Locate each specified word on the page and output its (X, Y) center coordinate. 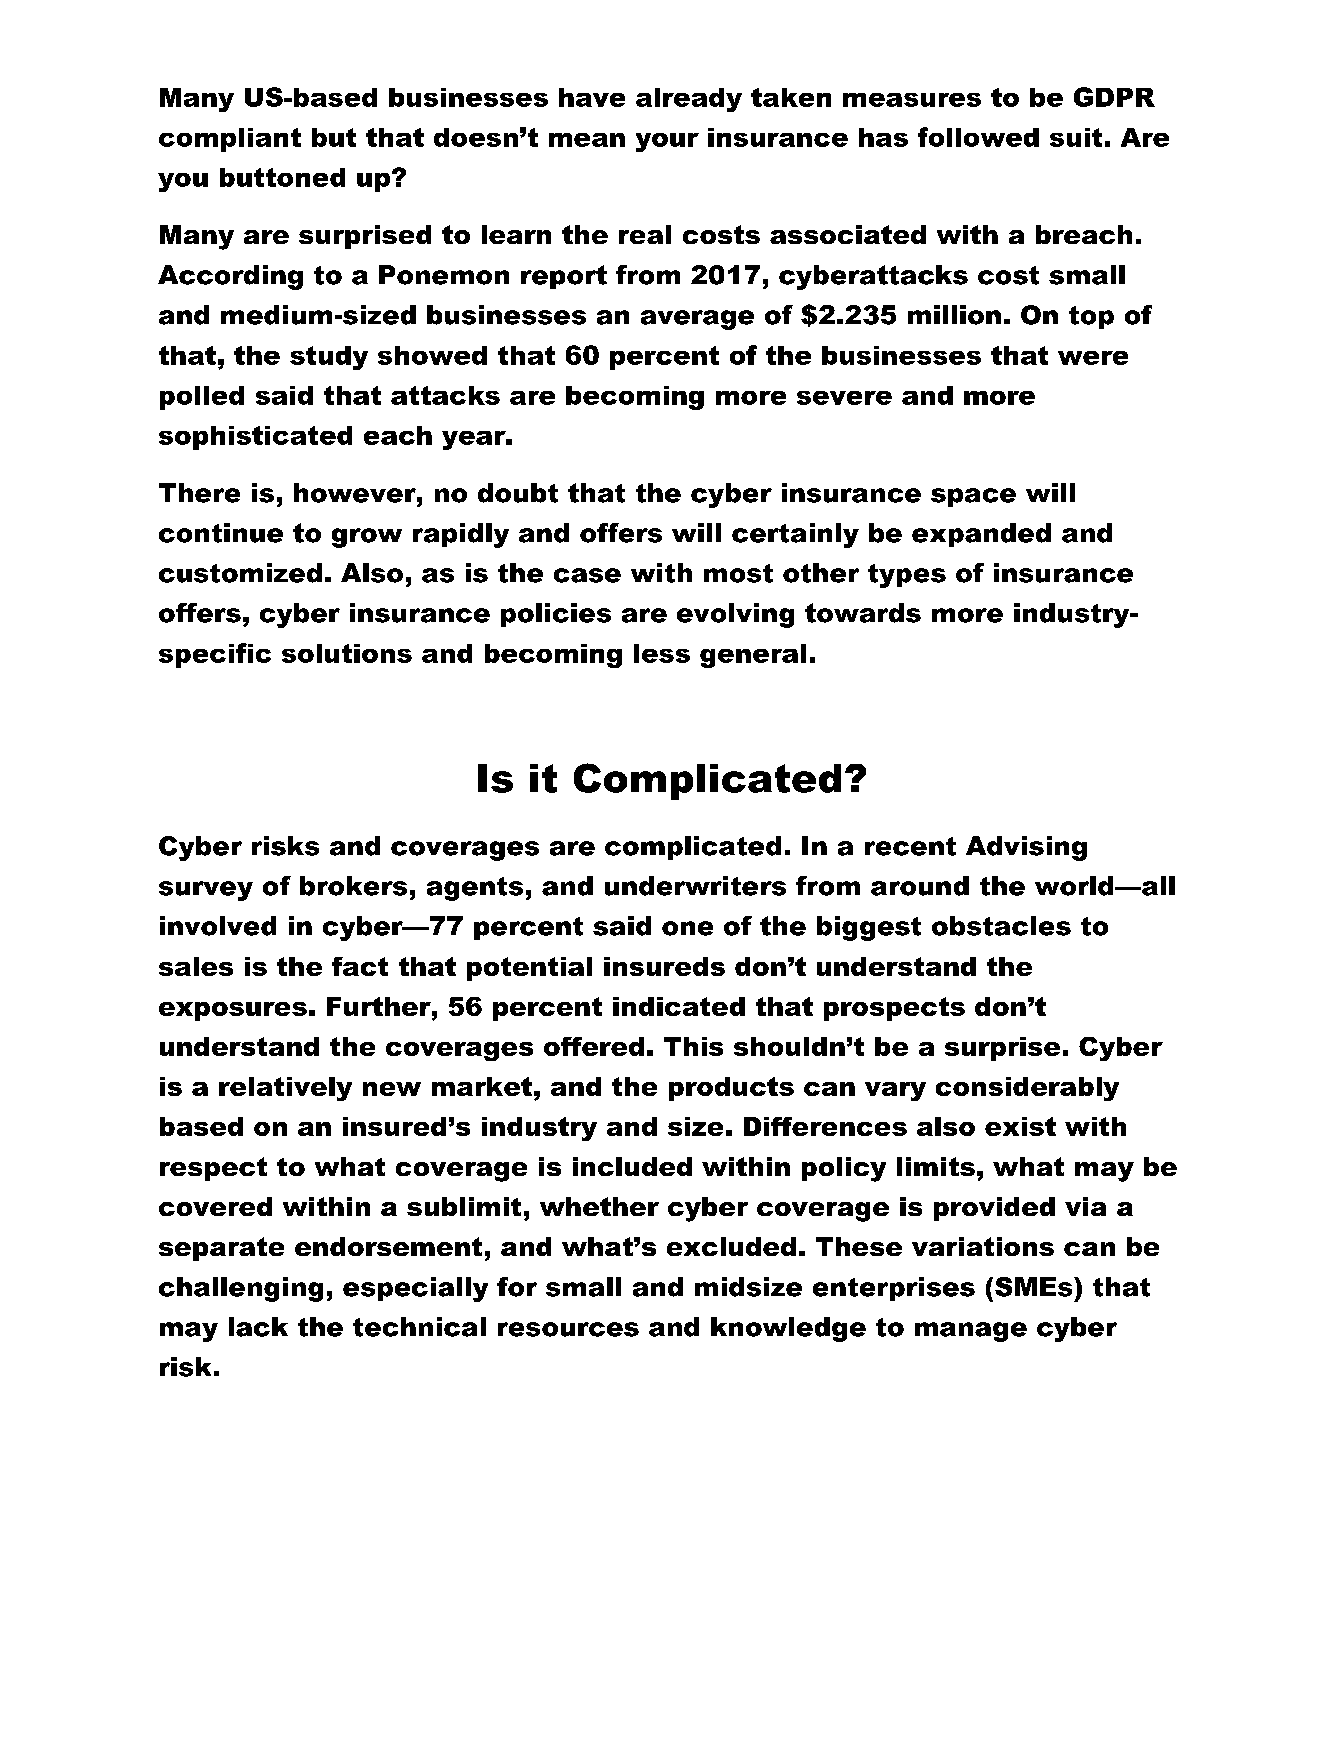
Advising (1026, 848)
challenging (241, 1289)
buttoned (282, 177)
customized (240, 573)
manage (971, 1332)
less (662, 653)
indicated (679, 1006)
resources (568, 1329)
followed (978, 137)
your (667, 142)
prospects (894, 1009)
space (973, 497)
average (697, 320)
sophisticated (255, 438)
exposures (233, 1011)
